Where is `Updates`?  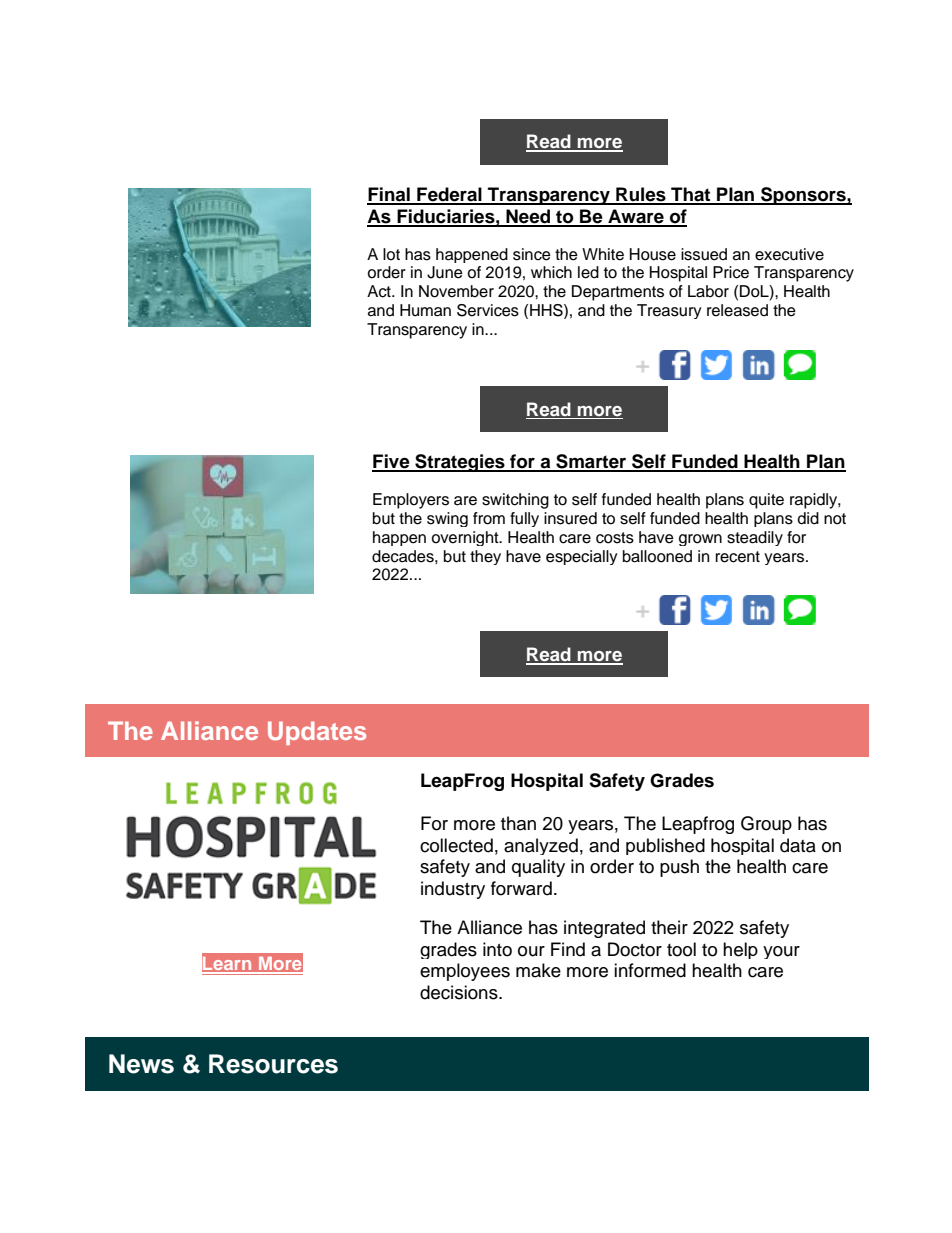 Updates is located at coordinates (317, 733).
